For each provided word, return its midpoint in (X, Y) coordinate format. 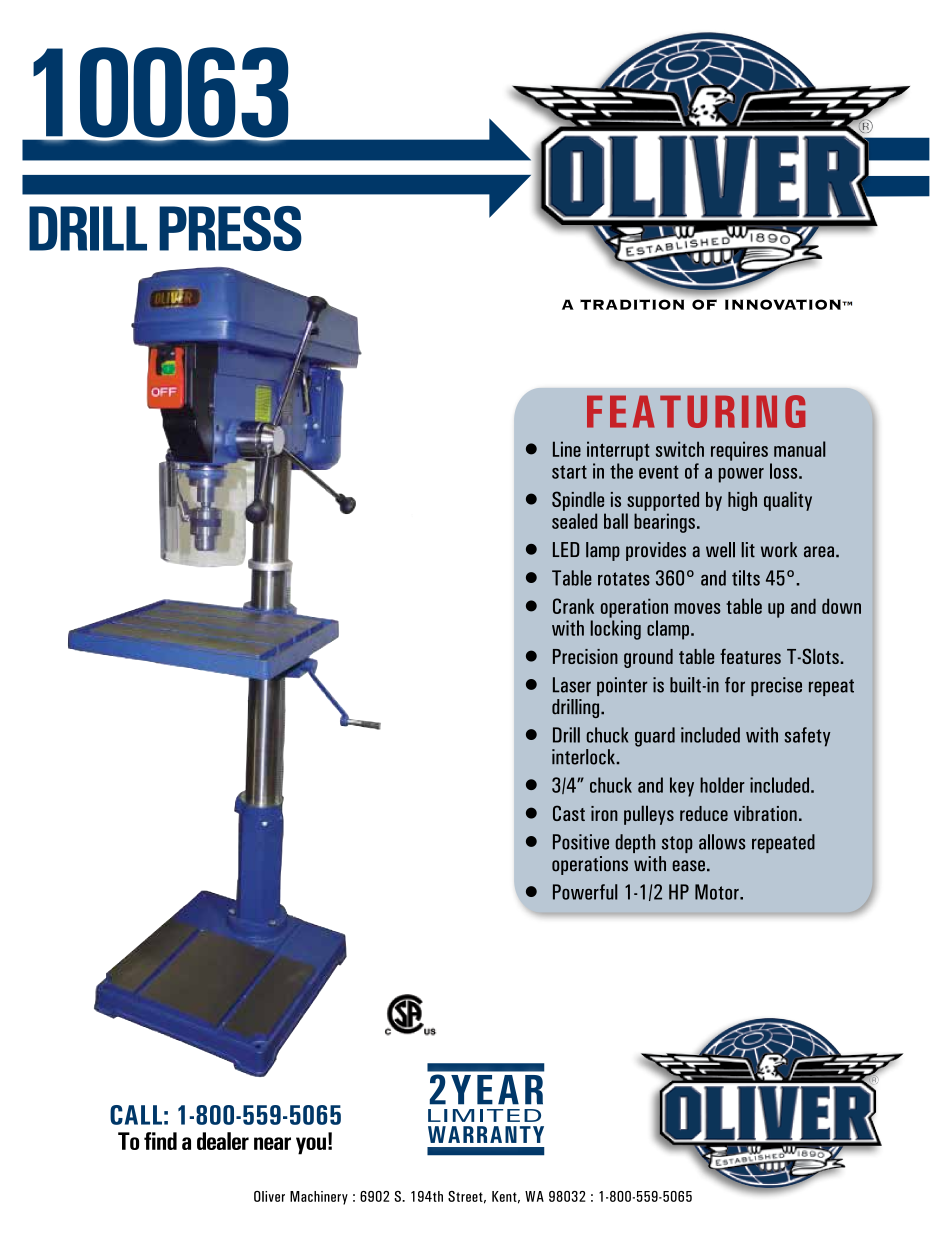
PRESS (230, 228)
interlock (584, 757)
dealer (223, 1141)
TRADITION (632, 304)
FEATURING (696, 411)
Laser (572, 685)
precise (776, 686)
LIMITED (484, 1115)
